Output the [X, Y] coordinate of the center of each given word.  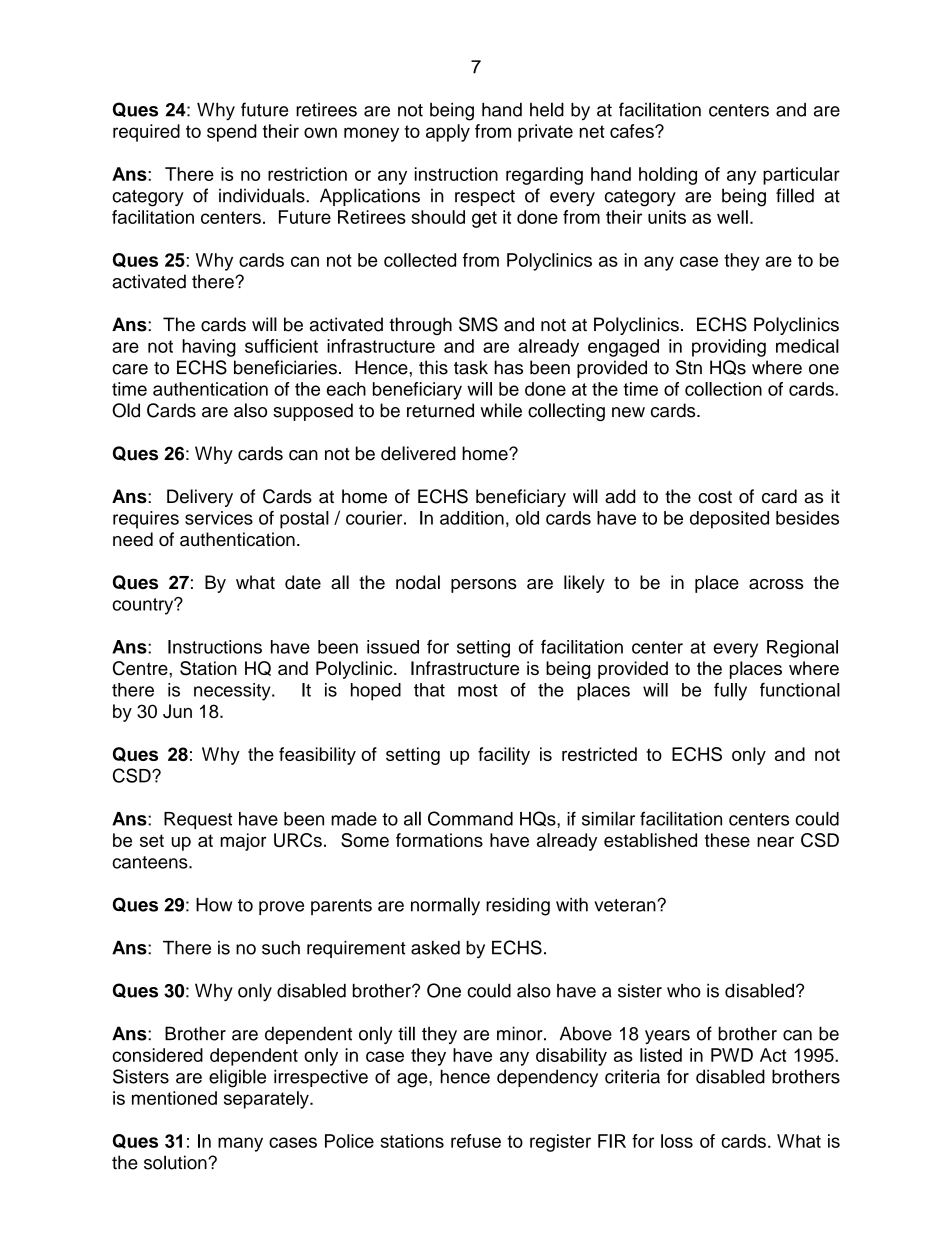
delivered [418, 453]
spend [232, 133]
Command [470, 818]
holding [668, 176]
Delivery [200, 498]
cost [715, 497]
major [243, 842]
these [727, 840]
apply [448, 133]
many [240, 1144]
